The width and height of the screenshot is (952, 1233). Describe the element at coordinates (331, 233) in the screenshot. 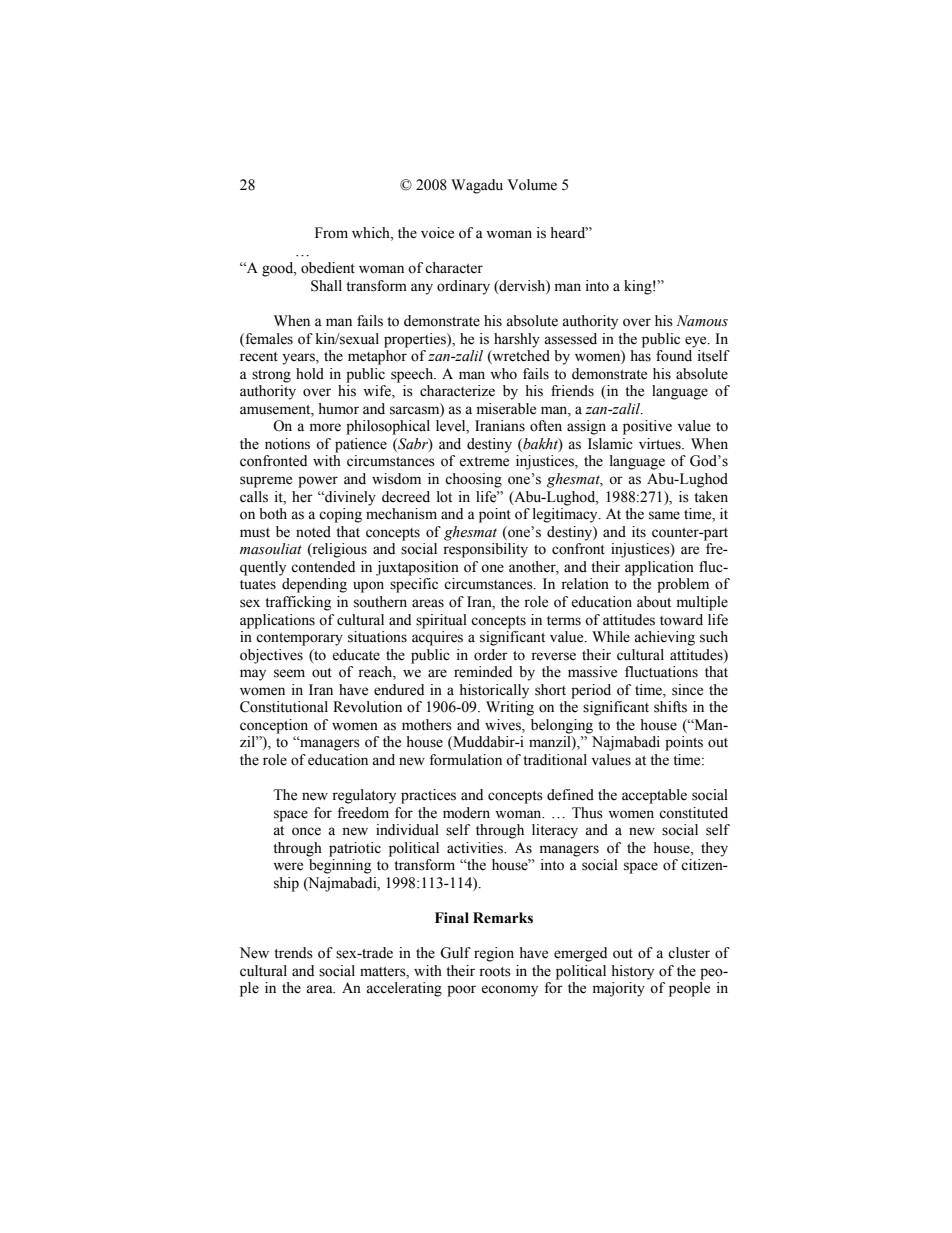

I see `From` at that location.
